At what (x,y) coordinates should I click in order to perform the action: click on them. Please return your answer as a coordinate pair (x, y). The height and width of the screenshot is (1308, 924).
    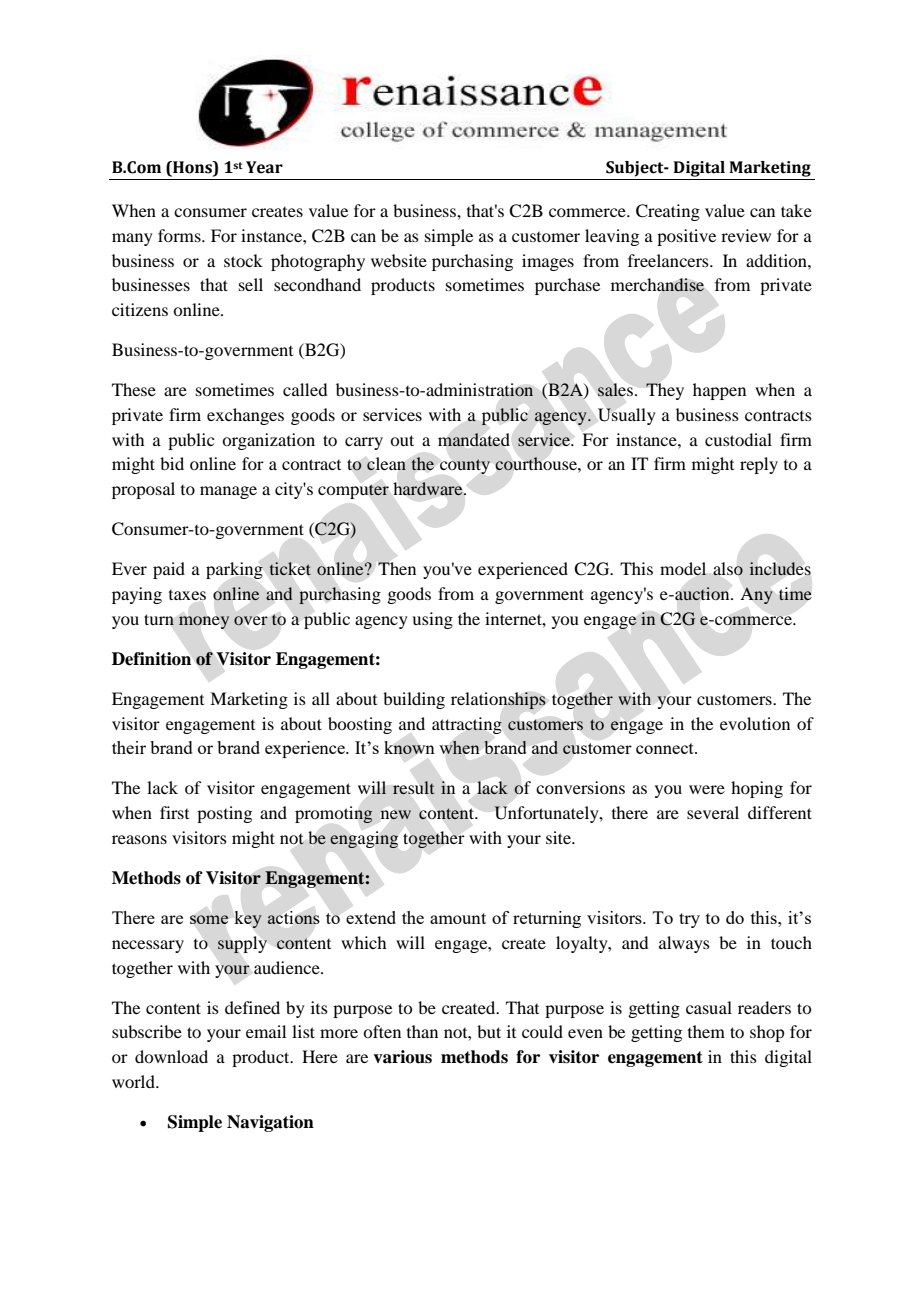
    Looking at the image, I should click on (706, 1031).
